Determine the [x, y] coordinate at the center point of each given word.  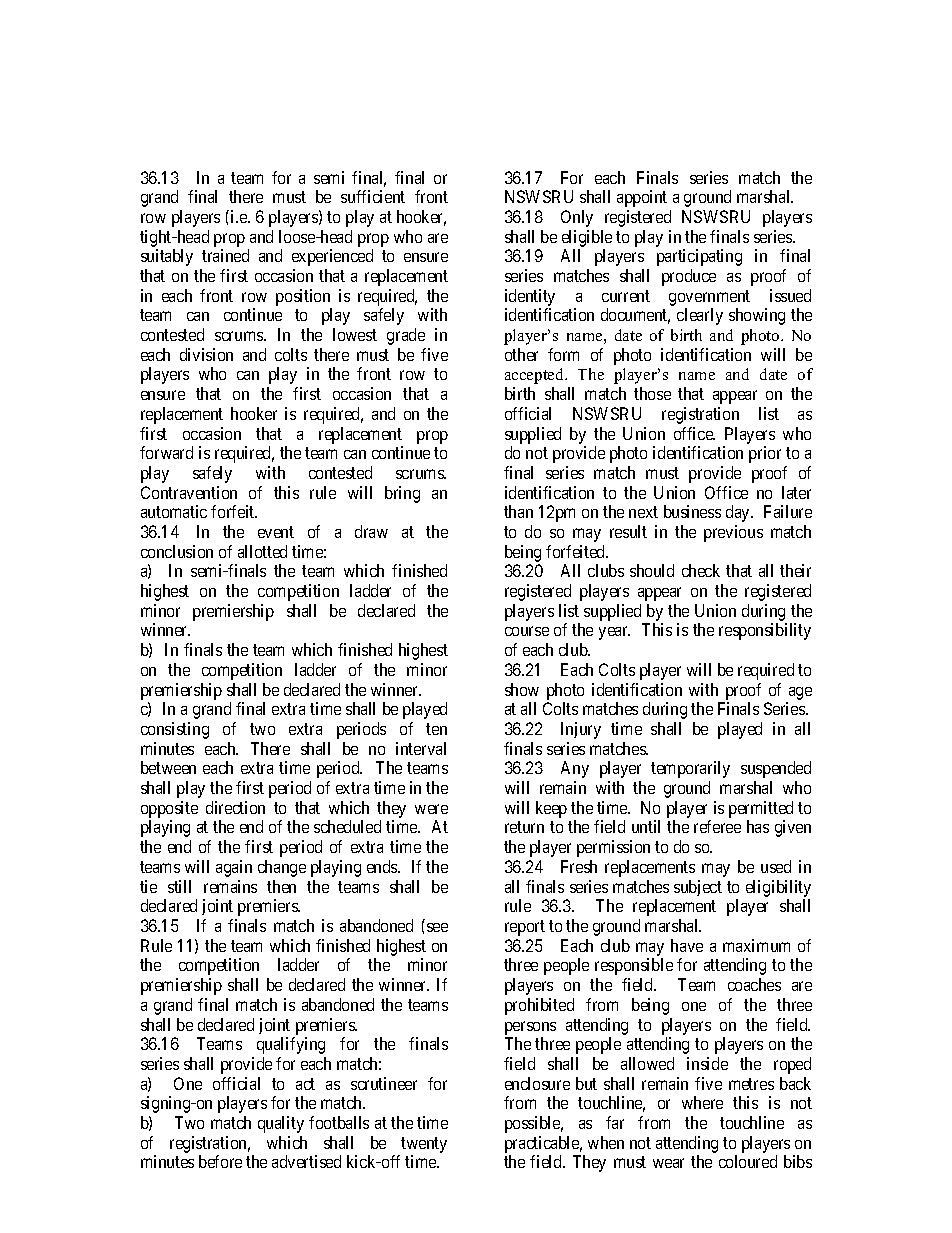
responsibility [765, 631]
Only [577, 218]
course [527, 631]
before [220, 1161]
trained [225, 255]
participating [699, 257]
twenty [424, 1145]
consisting [175, 730]
